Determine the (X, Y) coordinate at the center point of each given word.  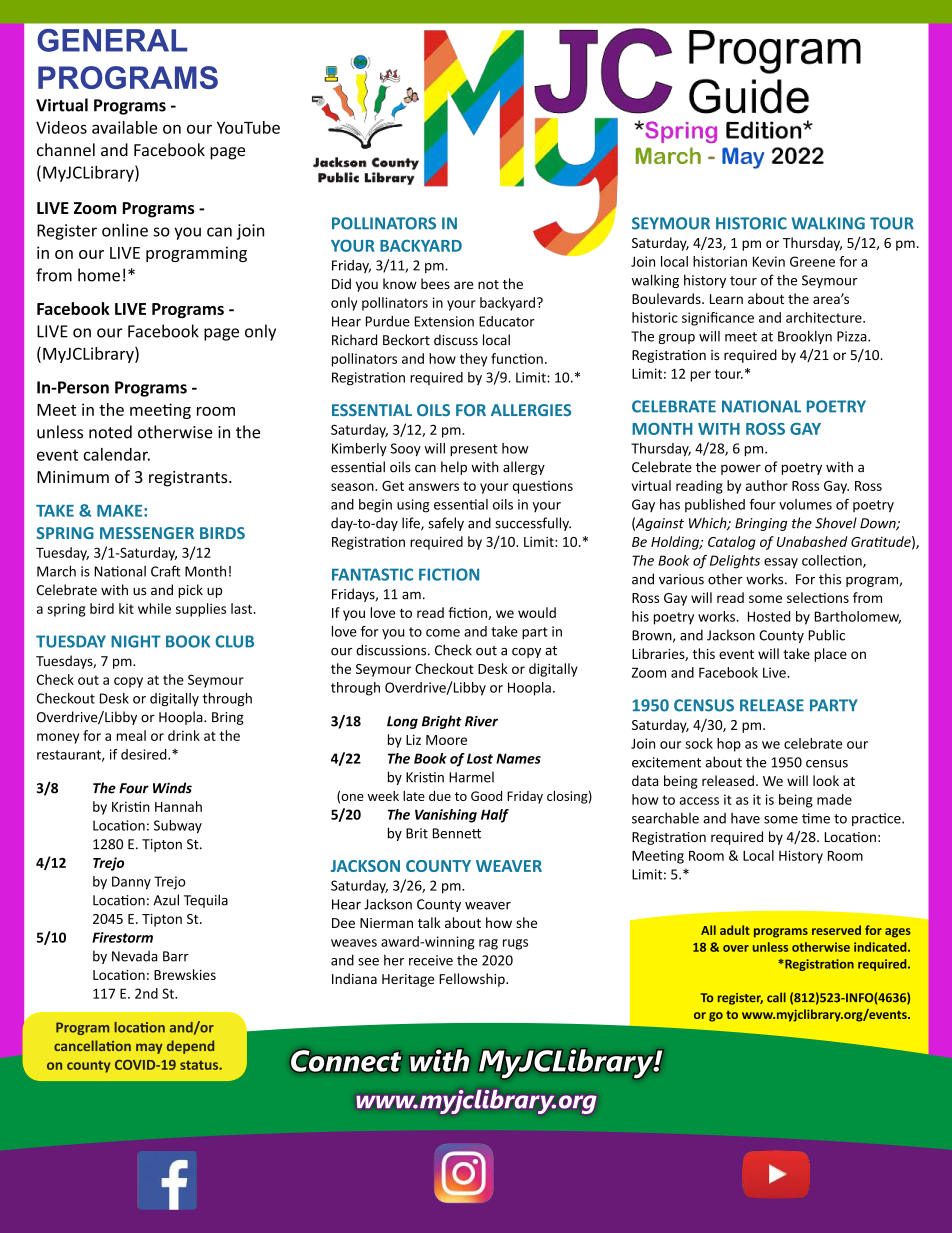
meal (131, 735)
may (149, 1048)
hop (729, 745)
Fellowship (473, 980)
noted (110, 432)
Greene (812, 261)
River (481, 721)
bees (435, 283)
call (776, 997)
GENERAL (112, 40)
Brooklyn (805, 337)
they (473, 360)
